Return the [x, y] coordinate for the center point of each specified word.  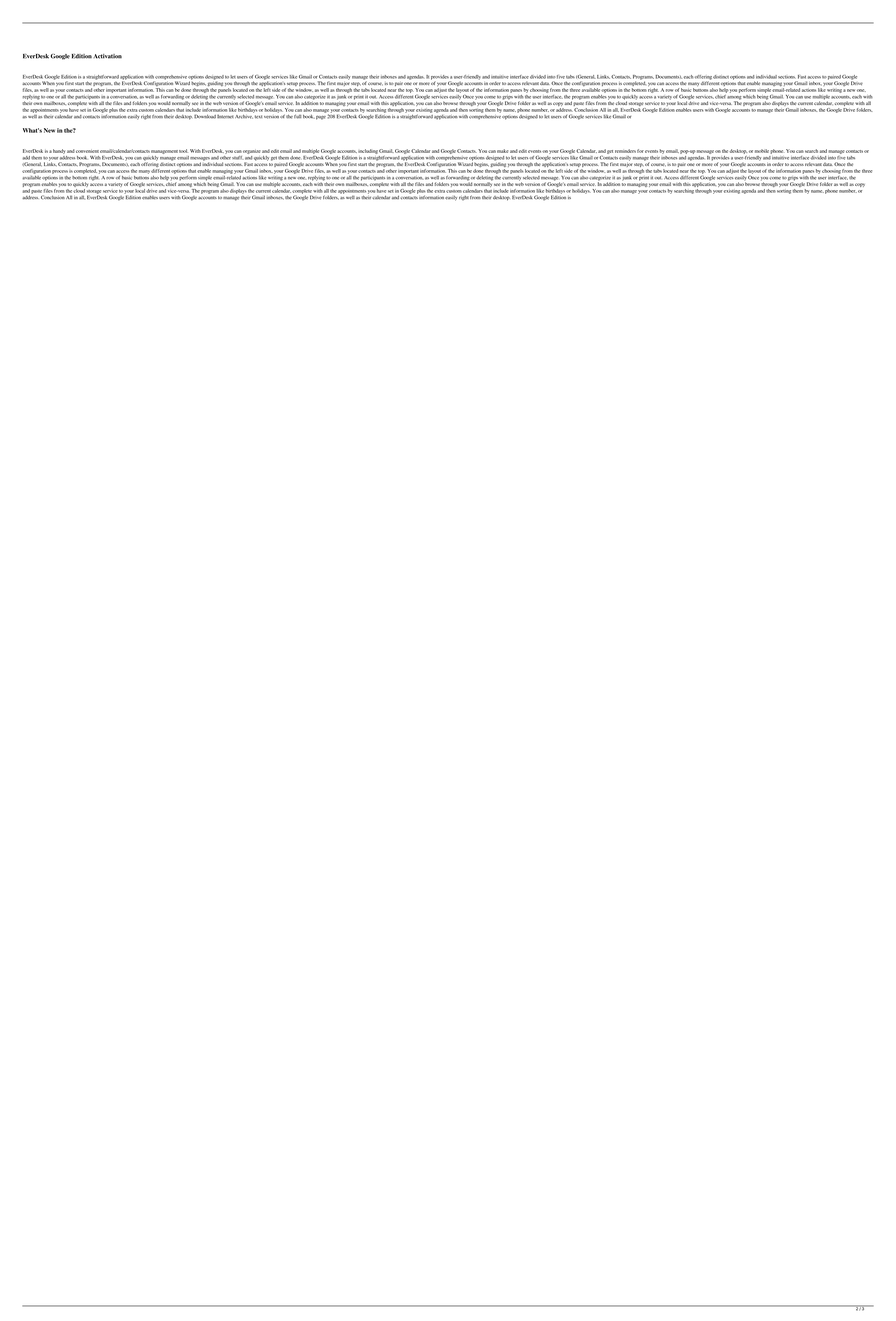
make [502, 151]
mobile [762, 151]
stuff [237, 157]
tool [183, 151]
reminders [625, 151]
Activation [107, 56]
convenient [87, 151]
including [368, 151]
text [258, 117]
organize [252, 152]
